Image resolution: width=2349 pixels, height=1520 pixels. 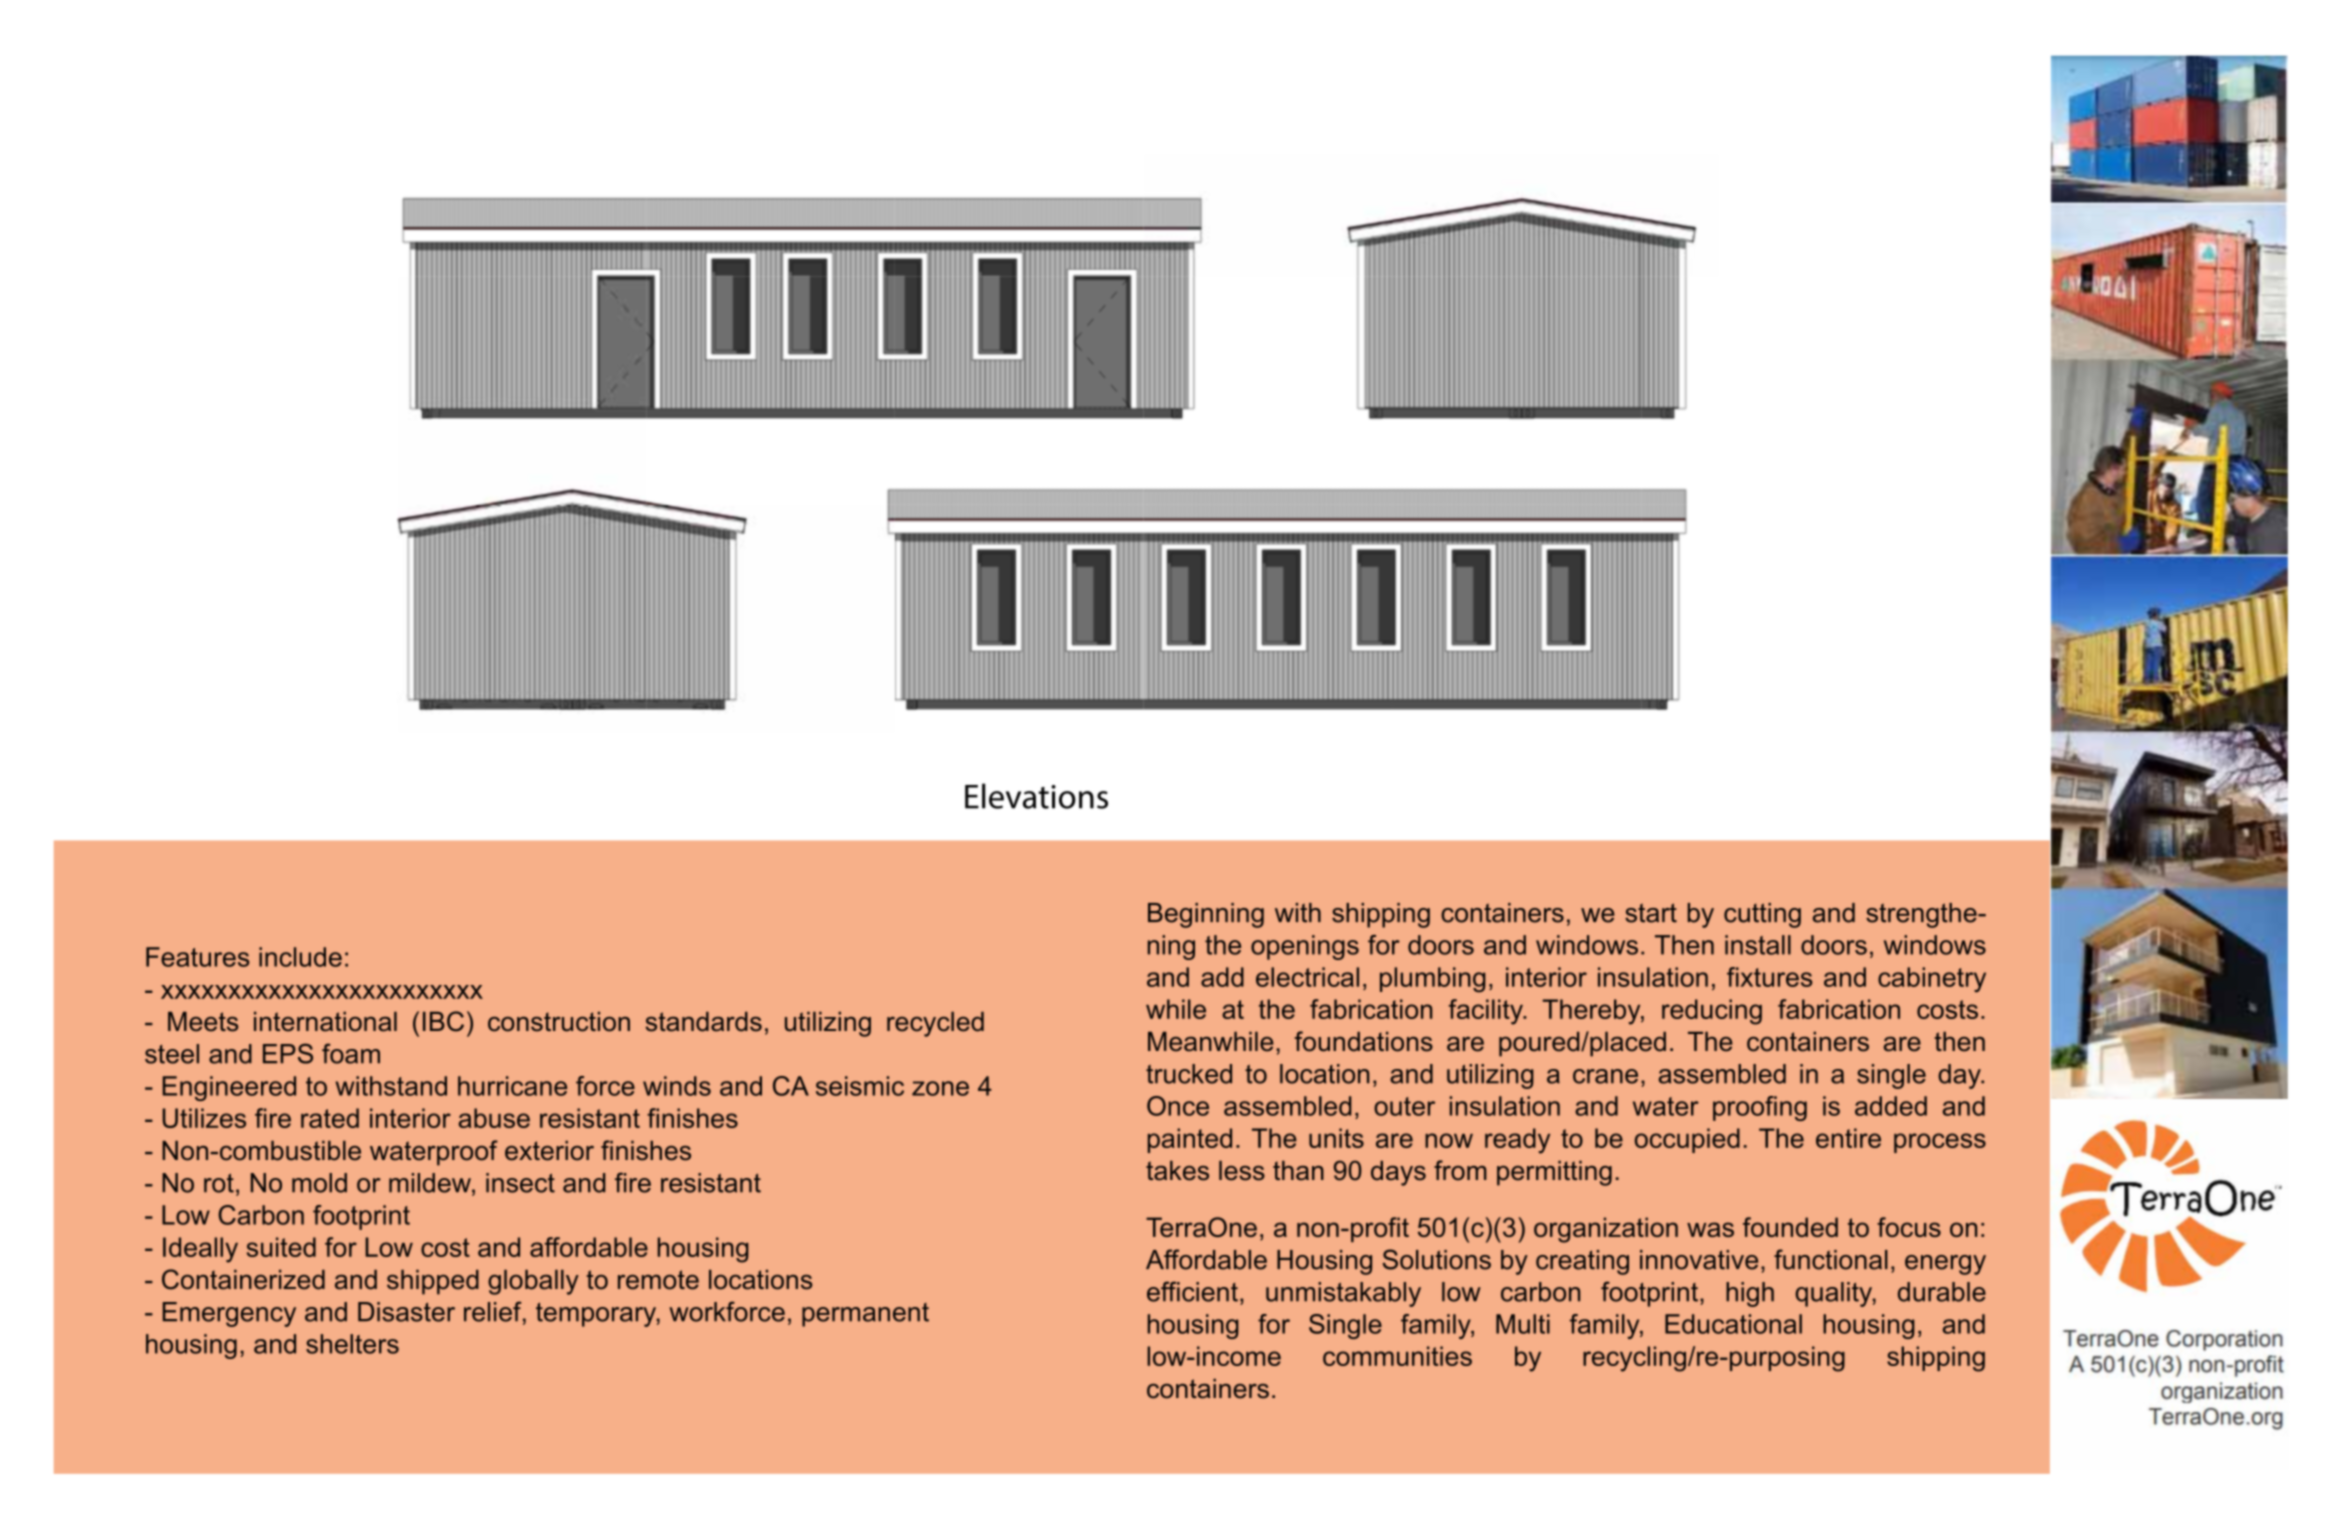 What do you see at coordinates (512, 1086) in the screenshot?
I see `hurricane` at bounding box center [512, 1086].
